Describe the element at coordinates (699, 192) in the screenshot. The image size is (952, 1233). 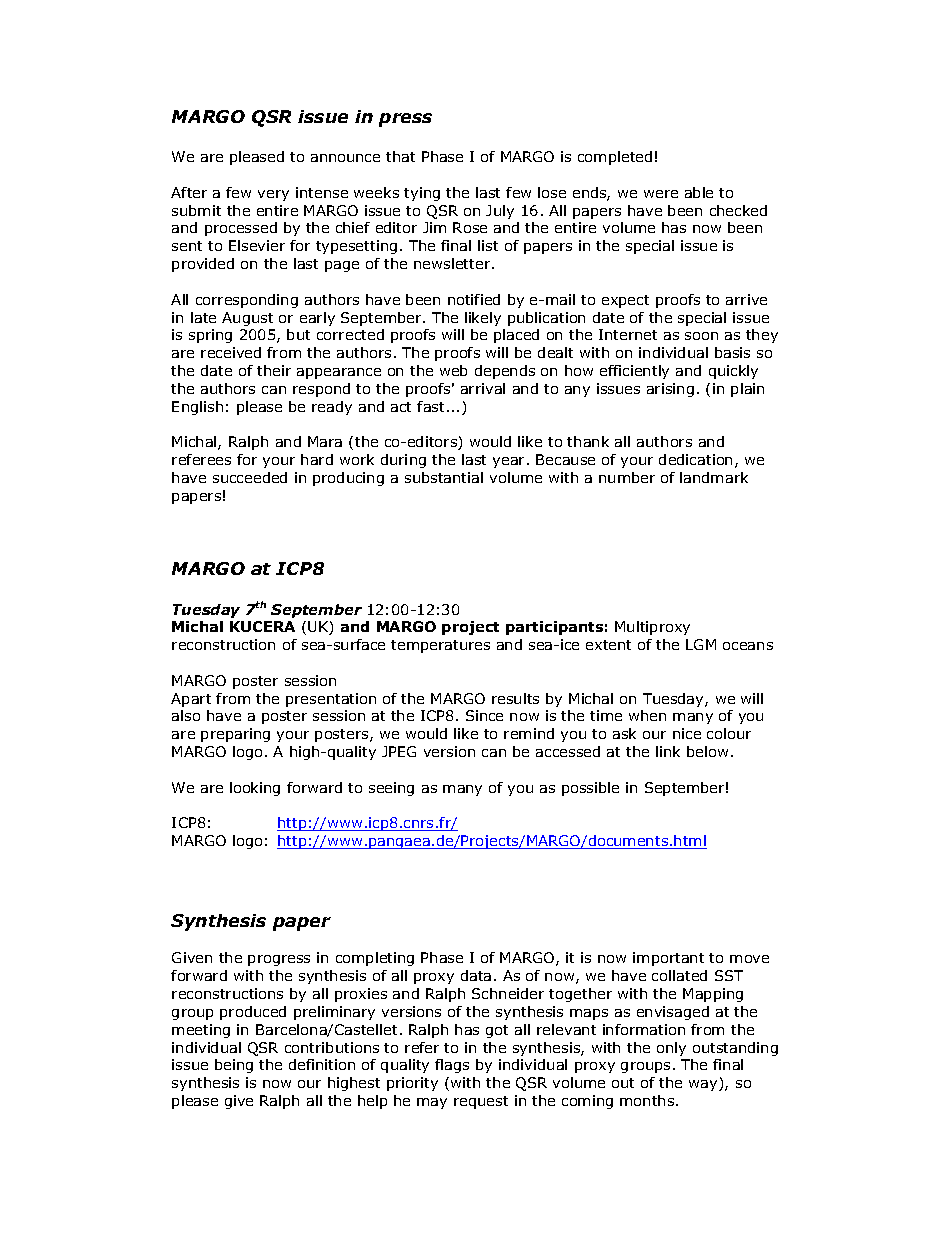
I see `able` at that location.
